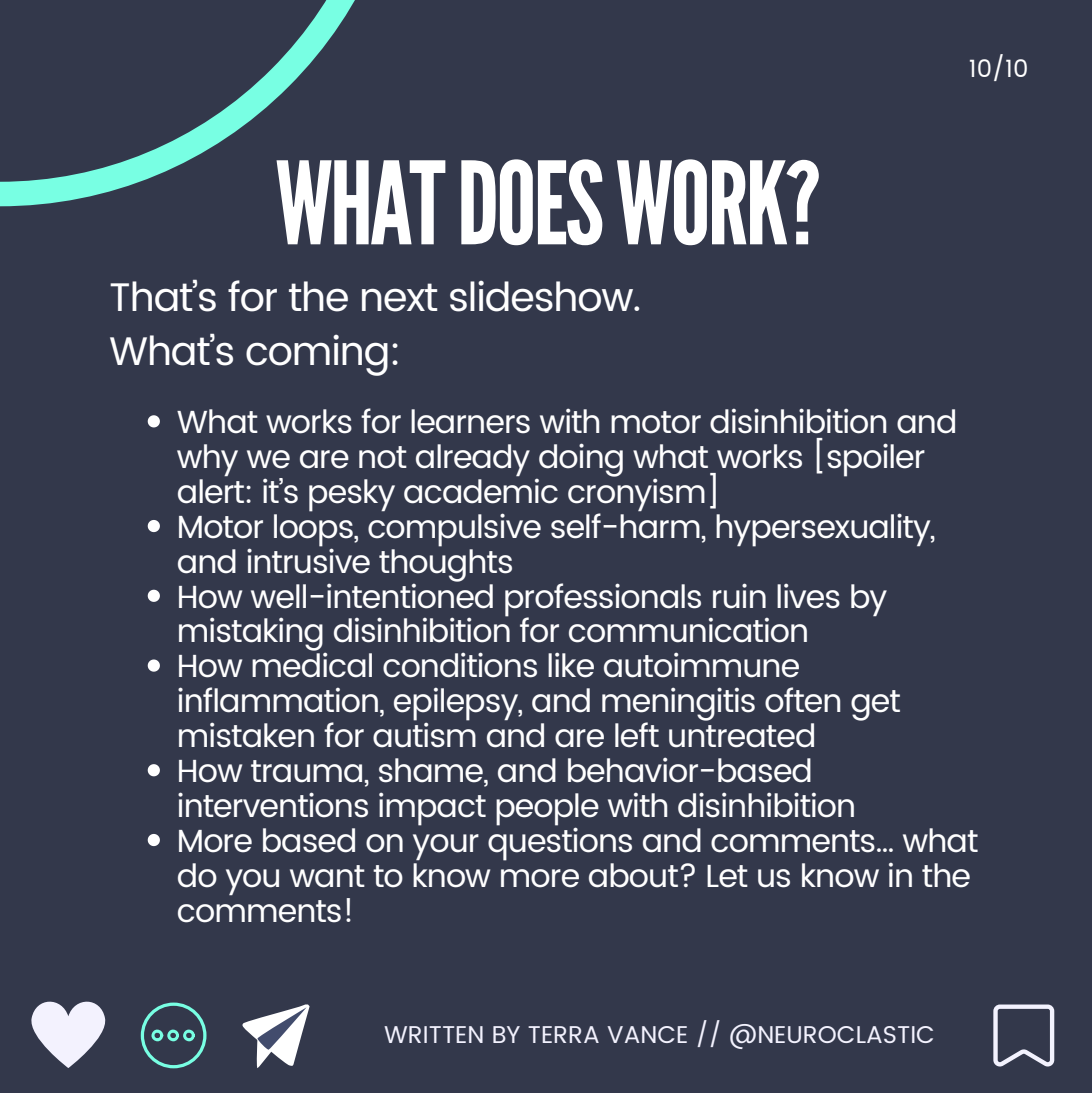  Describe the element at coordinates (312, 664) in the screenshot. I see `medical` at that location.
